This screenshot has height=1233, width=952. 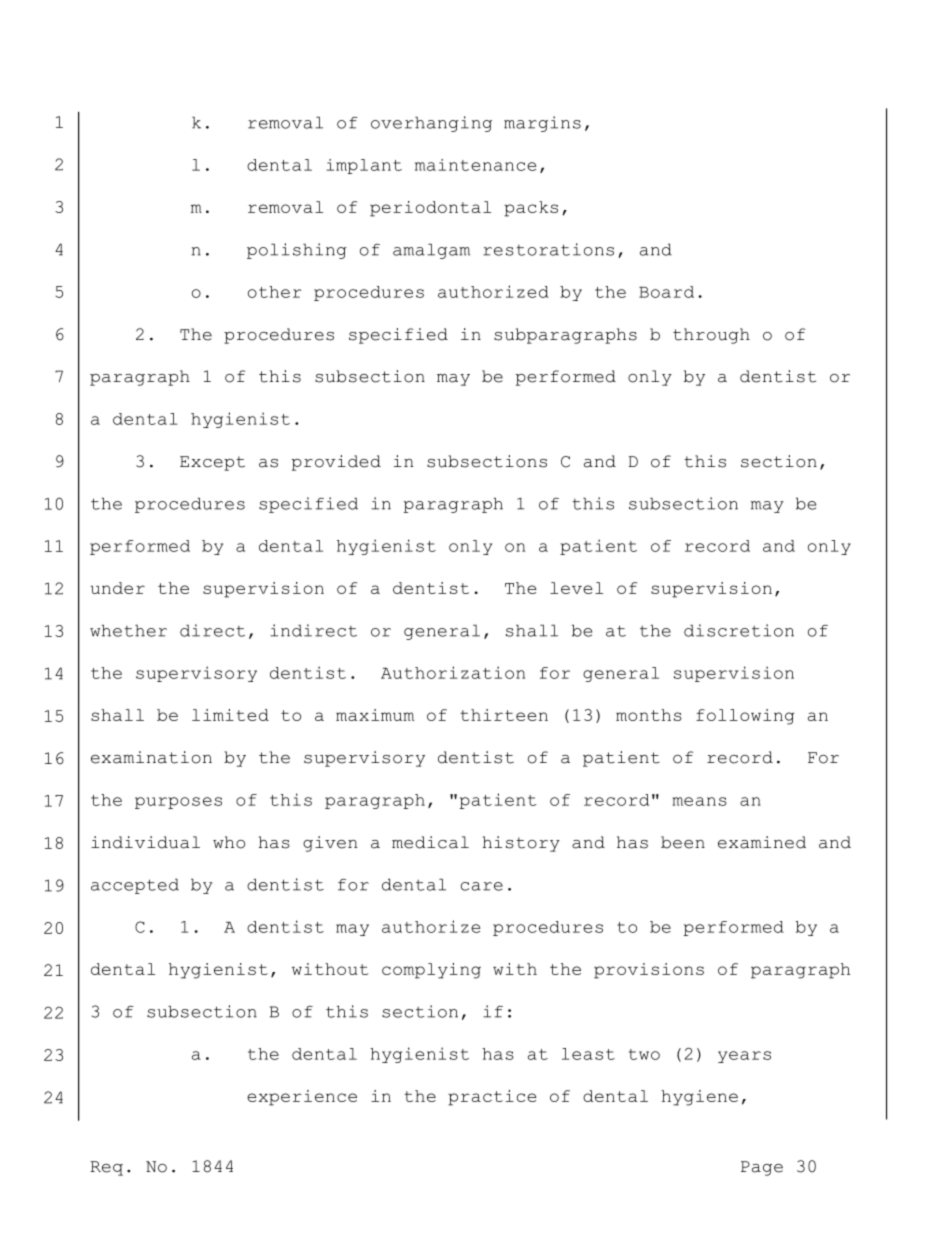 What do you see at coordinates (135, 886) in the screenshot?
I see `accepted` at bounding box center [135, 886].
